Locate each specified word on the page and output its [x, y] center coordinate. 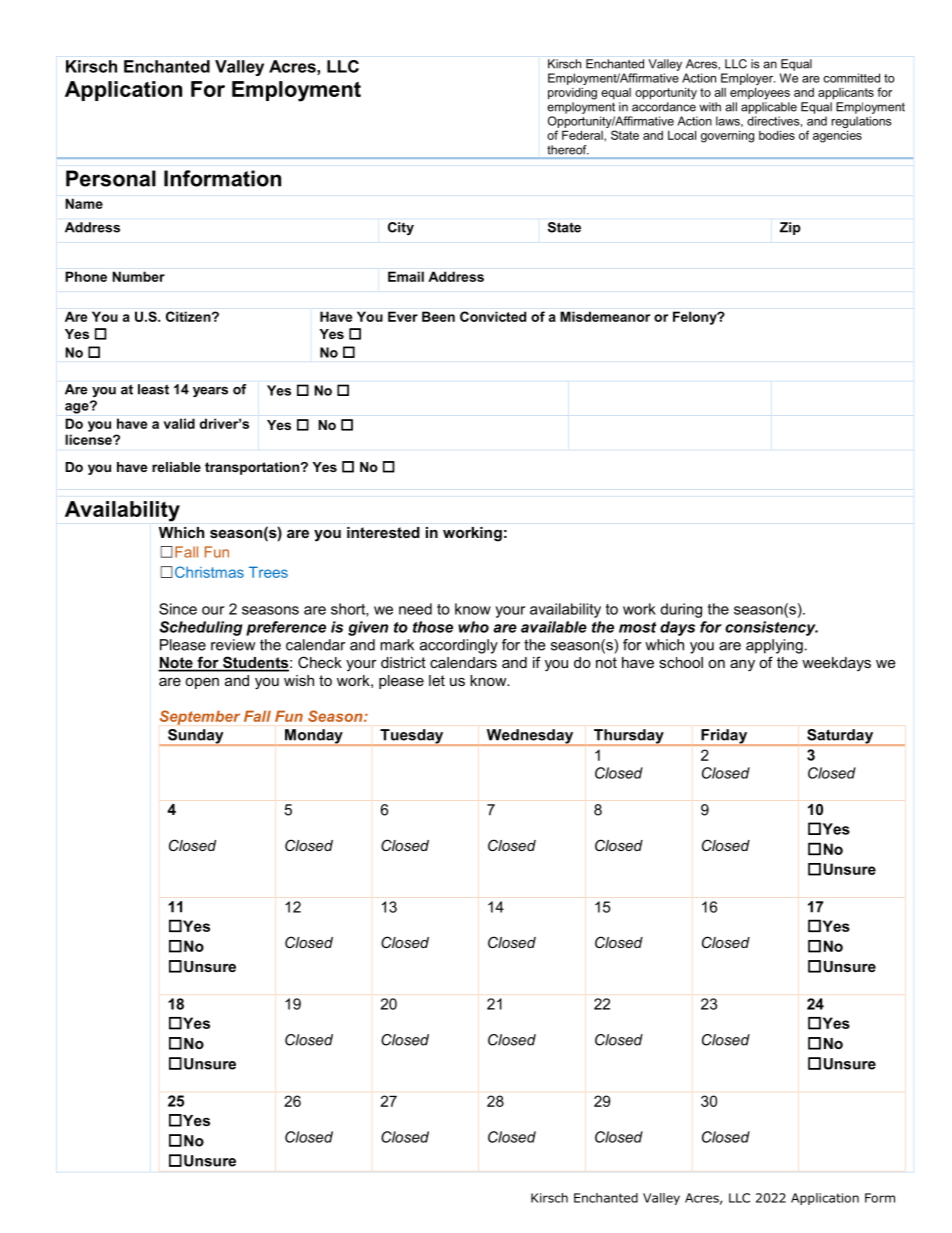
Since [178, 609]
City [401, 228]
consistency [771, 628]
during [681, 610]
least [153, 389]
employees [760, 93]
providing [572, 94]
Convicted [493, 316]
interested [383, 532]
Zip [790, 228]
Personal [111, 178]
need [415, 609]
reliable [176, 467]
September [200, 717]
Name [84, 203]
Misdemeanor [605, 316]
